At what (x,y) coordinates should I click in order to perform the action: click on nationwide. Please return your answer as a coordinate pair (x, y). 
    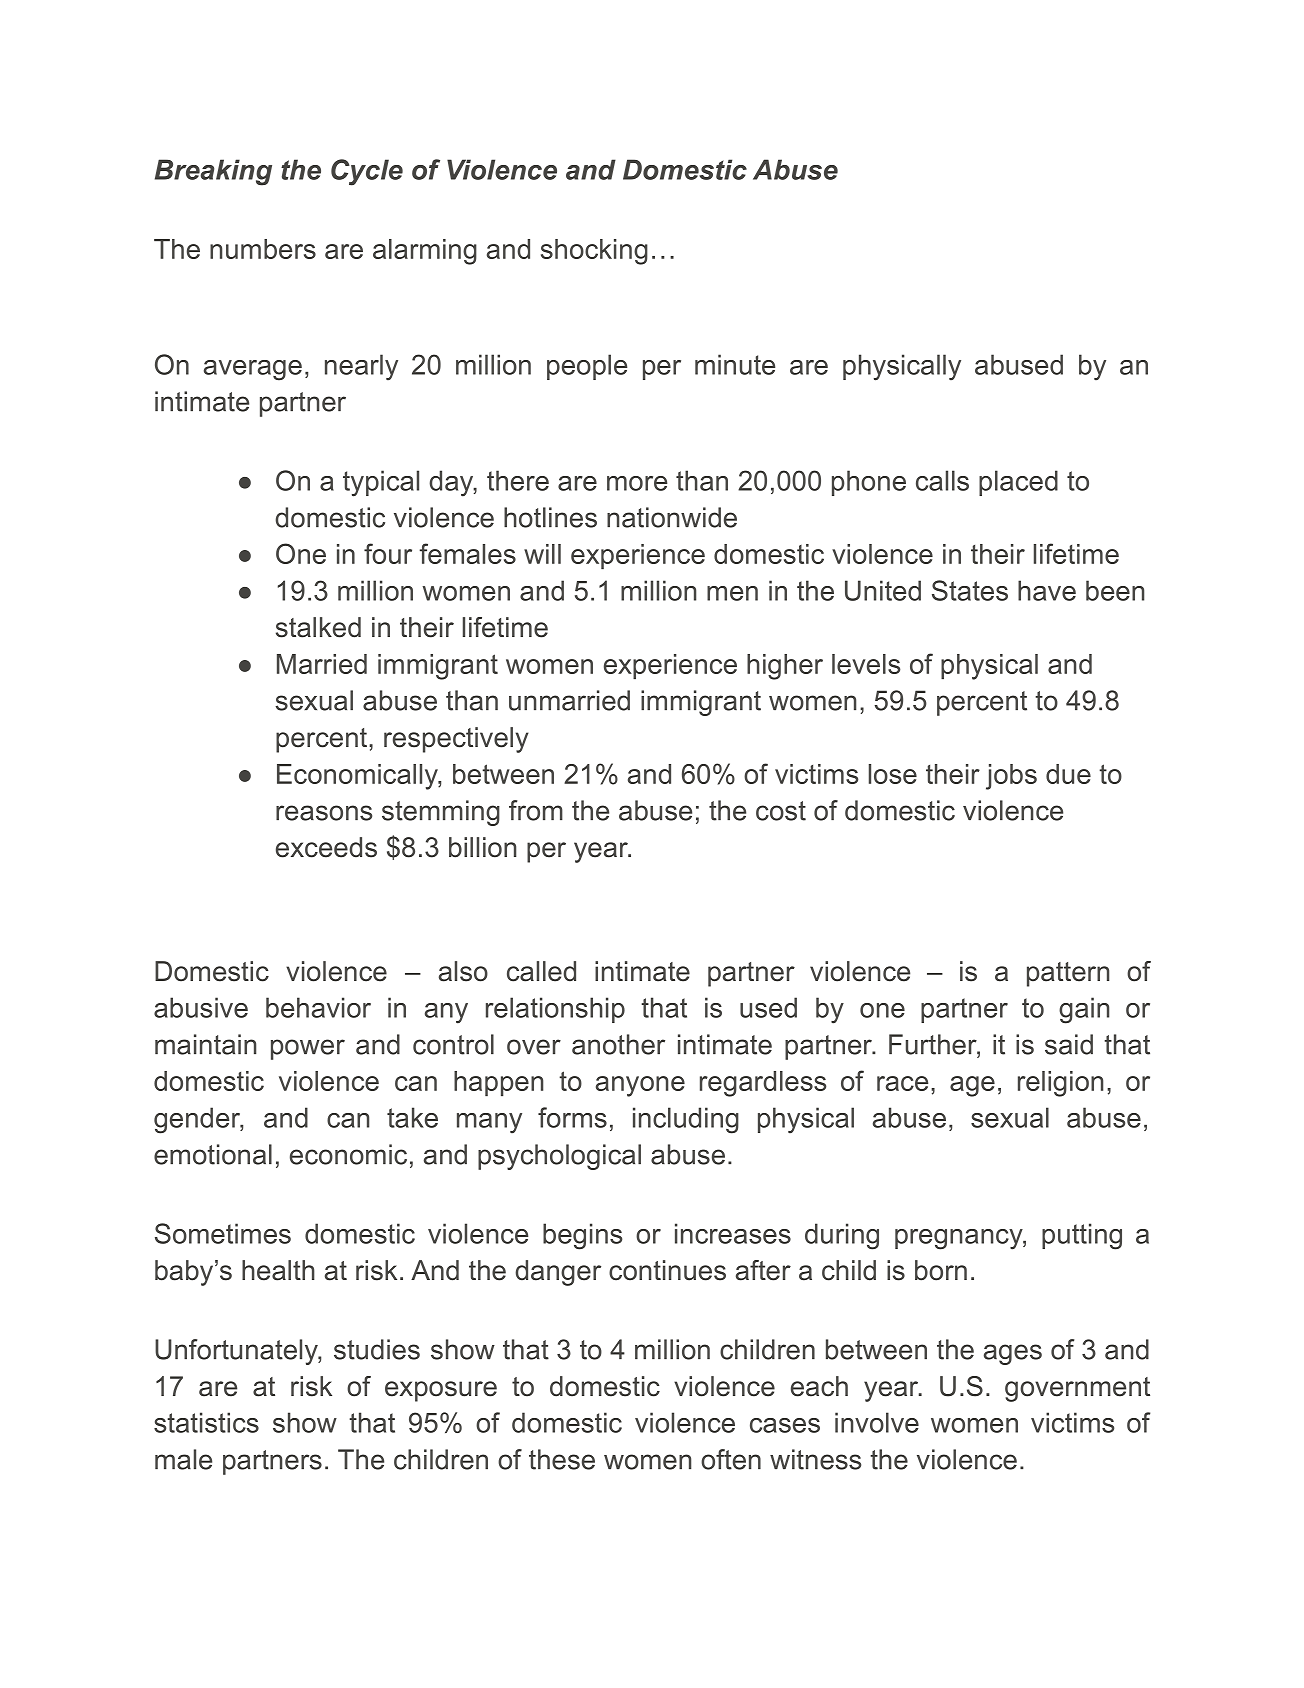
    Looking at the image, I should click on (672, 517).
